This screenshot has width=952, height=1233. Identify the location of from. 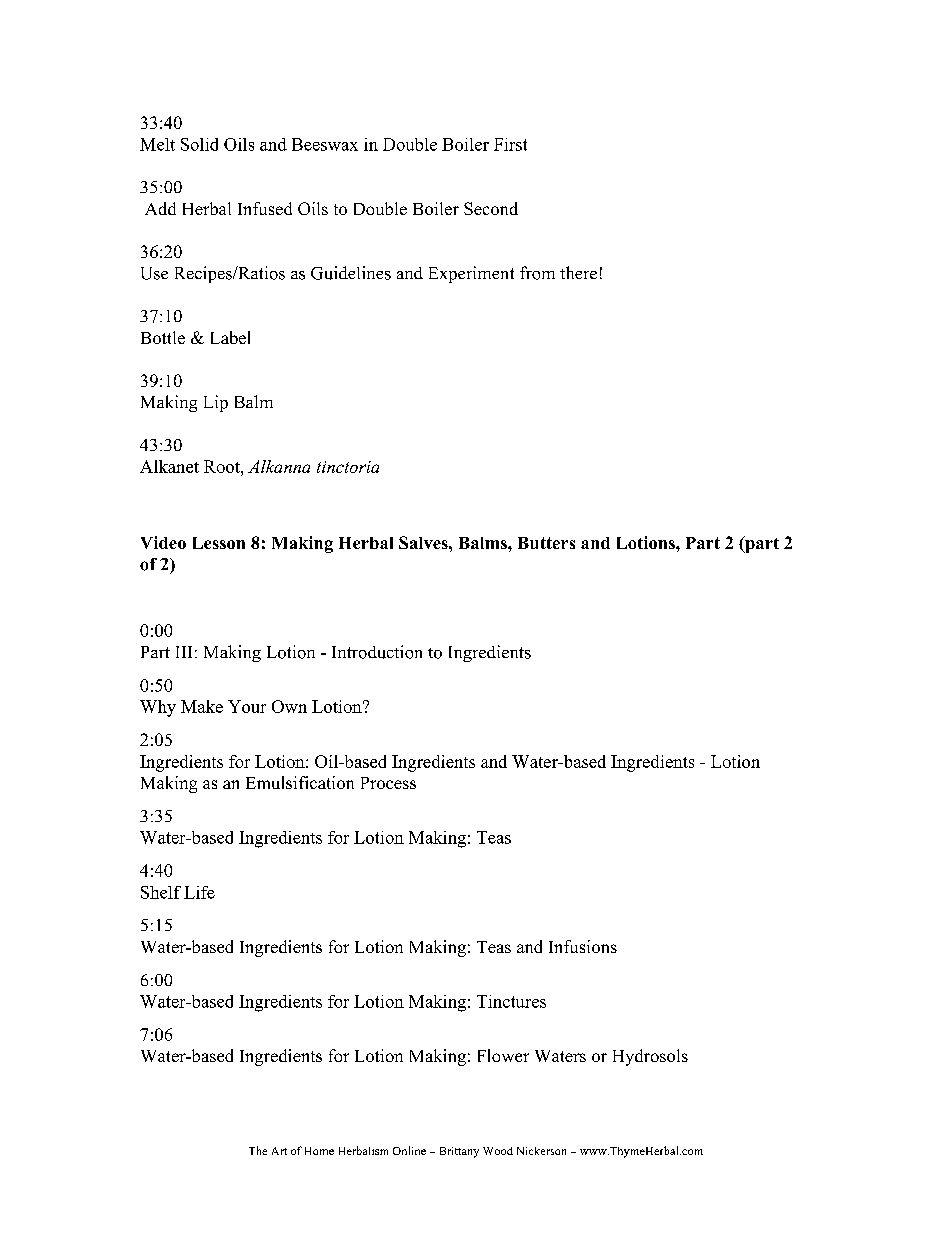
(537, 273).
